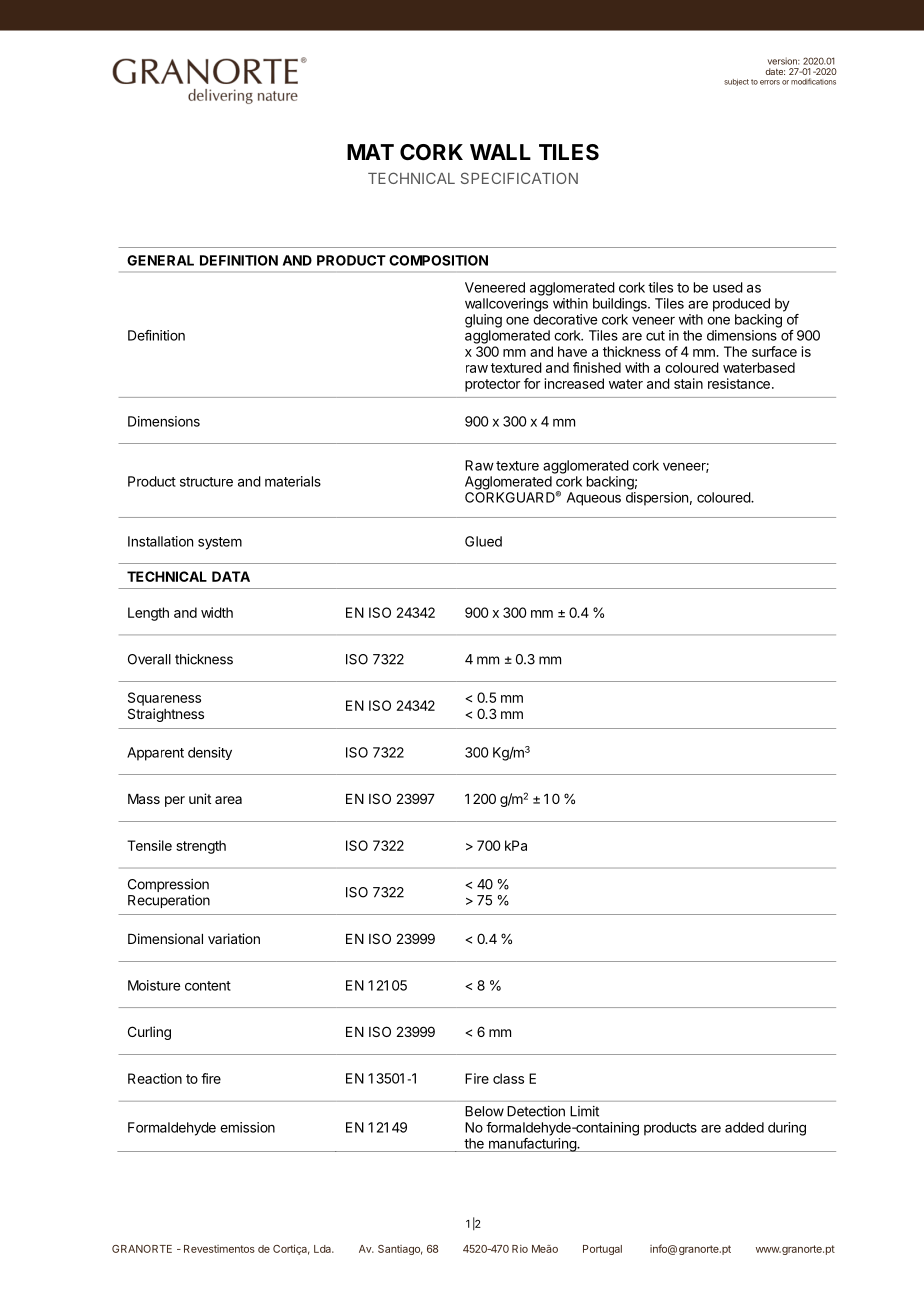 The height and width of the image is (1308, 924). I want to click on variation, so click(234, 938).
